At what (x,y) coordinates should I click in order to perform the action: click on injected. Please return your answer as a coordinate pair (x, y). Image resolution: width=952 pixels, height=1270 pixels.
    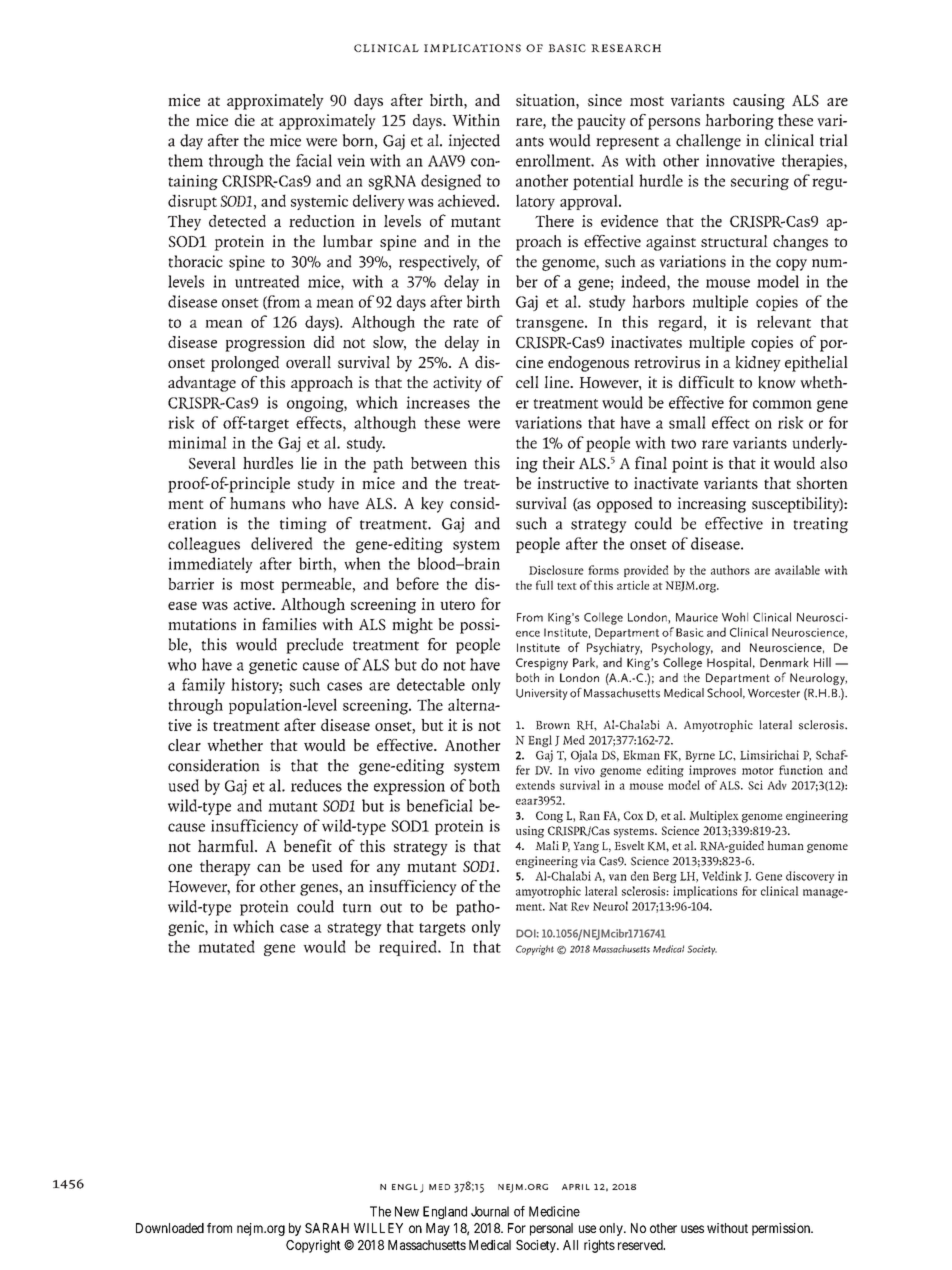
    Looking at the image, I should click on (474, 142).
